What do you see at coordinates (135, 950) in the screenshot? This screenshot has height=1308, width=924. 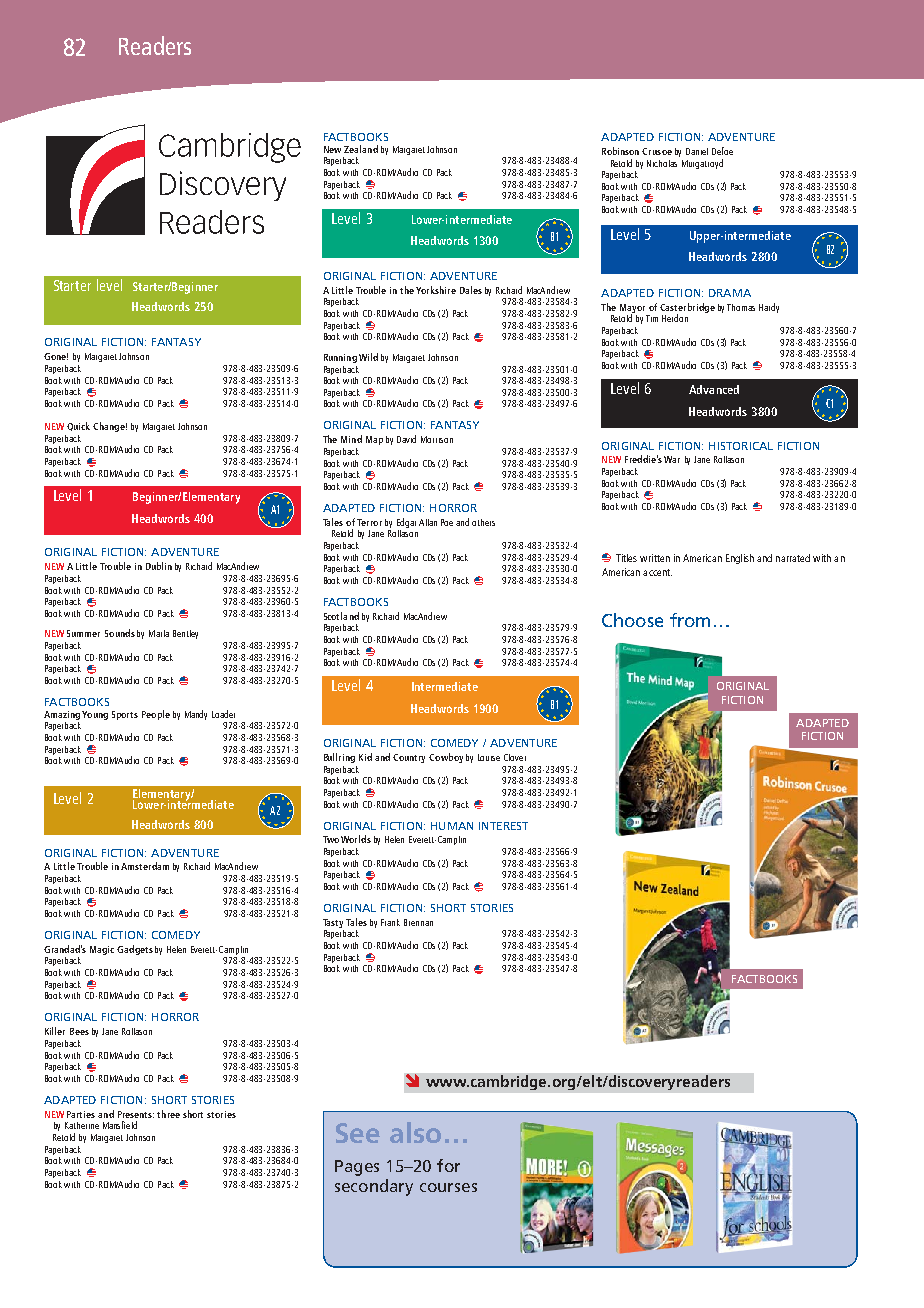 I see `Gadgets` at bounding box center [135, 950].
